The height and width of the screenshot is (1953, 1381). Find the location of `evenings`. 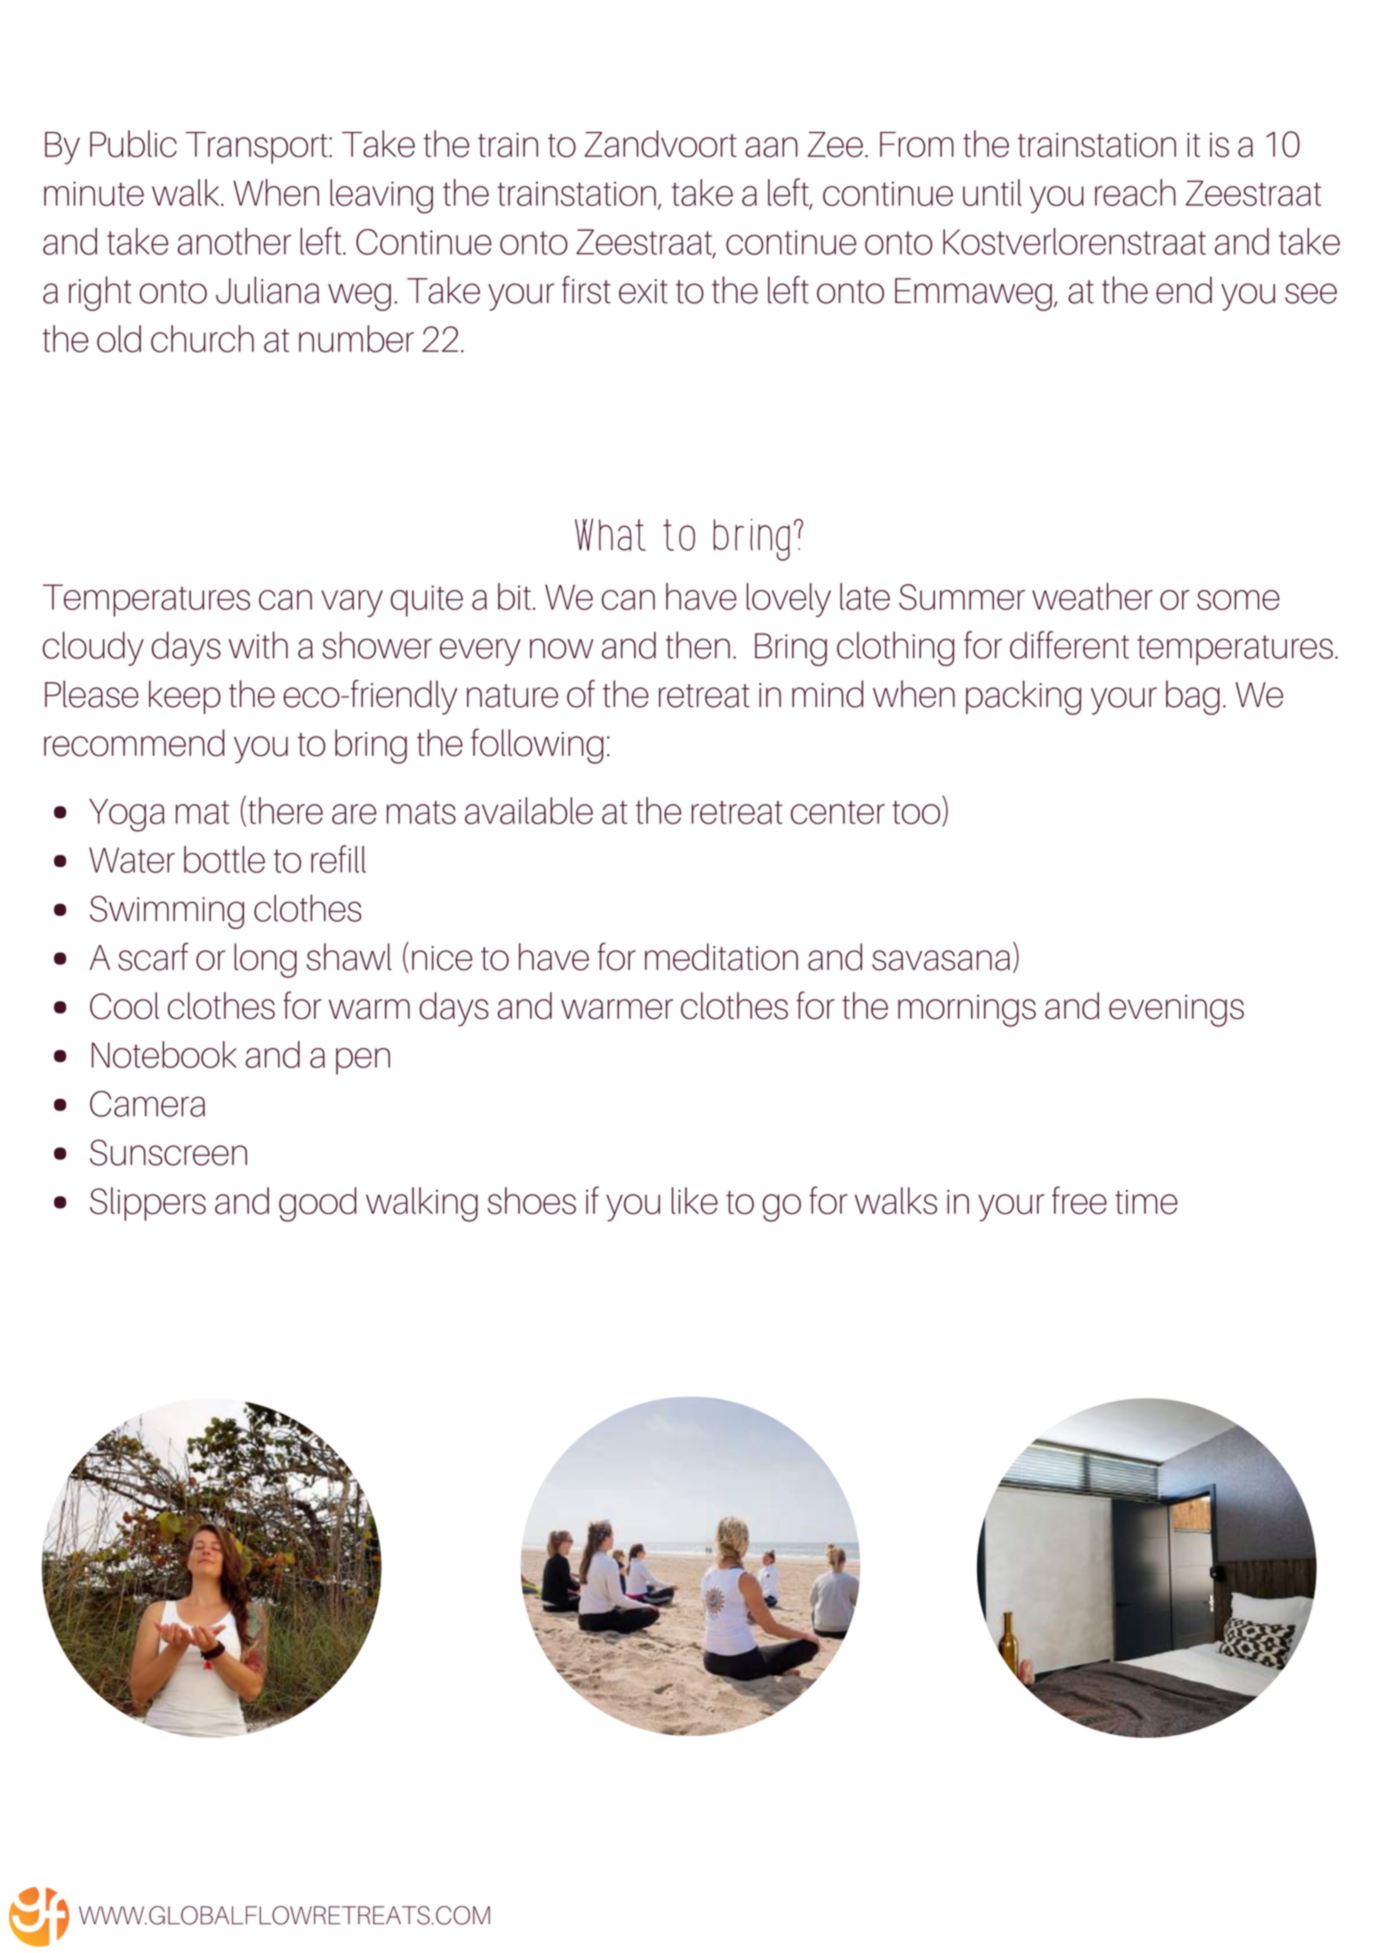

evenings is located at coordinates (1176, 1011).
